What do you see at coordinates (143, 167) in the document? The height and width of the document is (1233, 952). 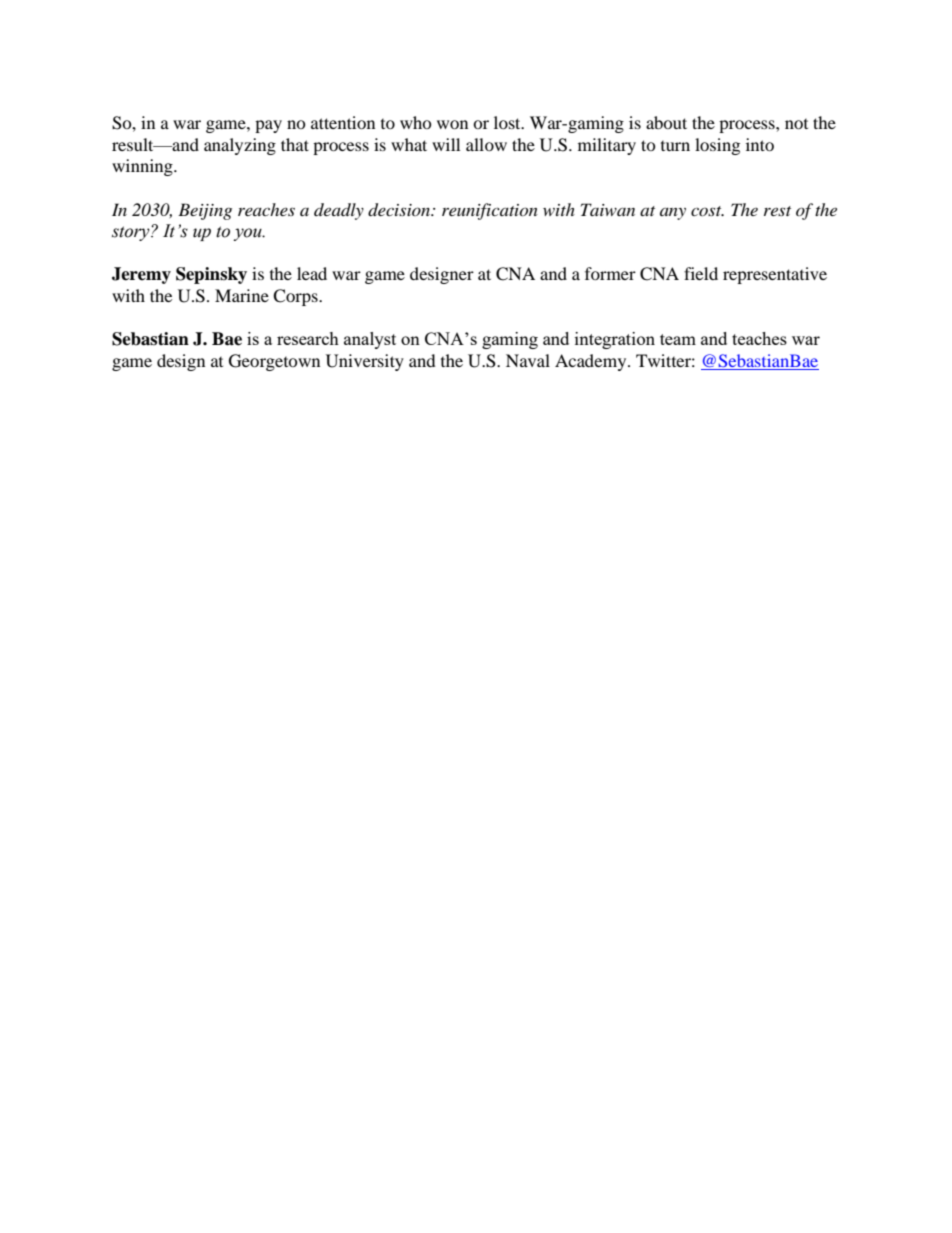 I see `winning` at bounding box center [143, 167].
